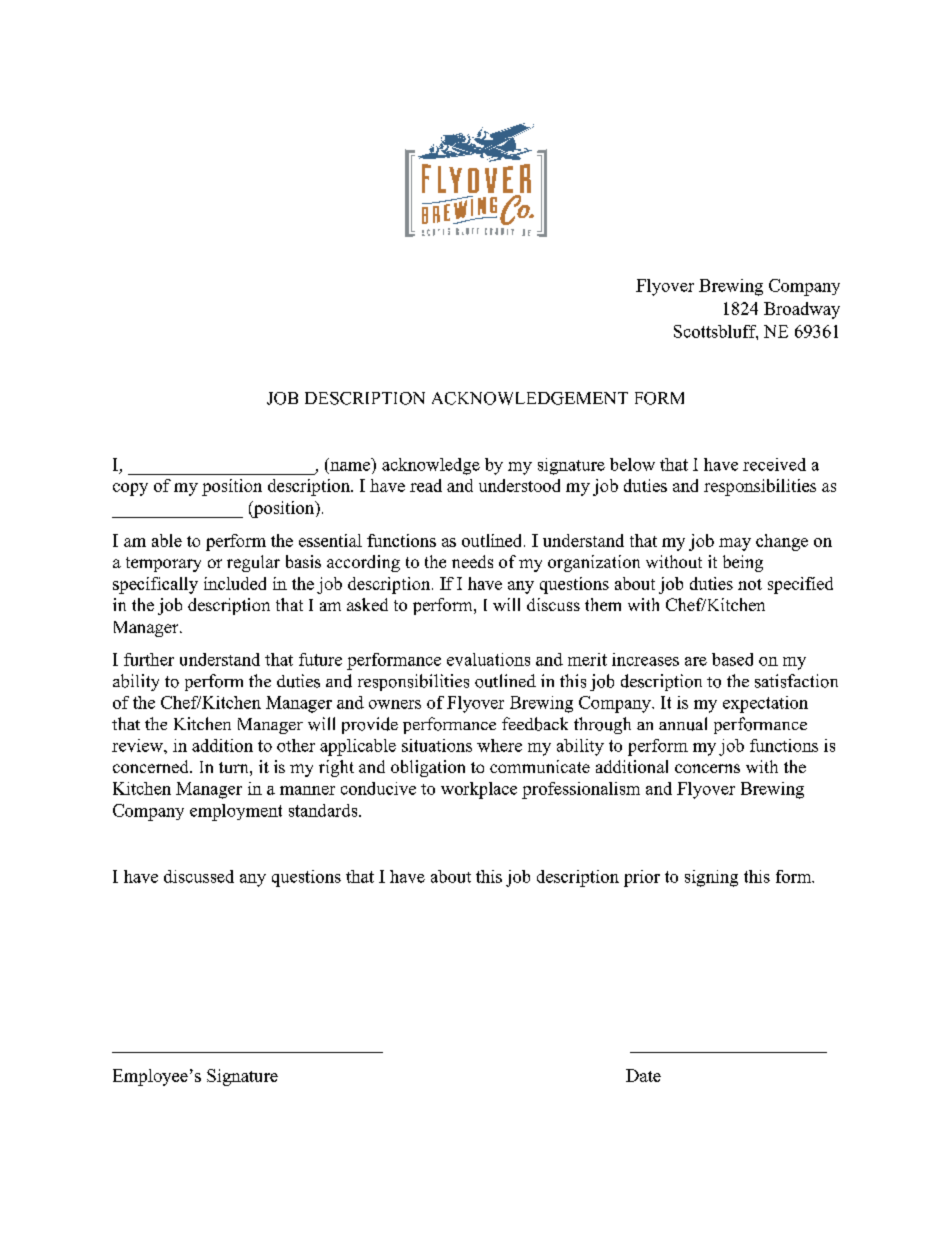 The height and width of the document is (1233, 952). I want to click on evaluations, so click(488, 659).
